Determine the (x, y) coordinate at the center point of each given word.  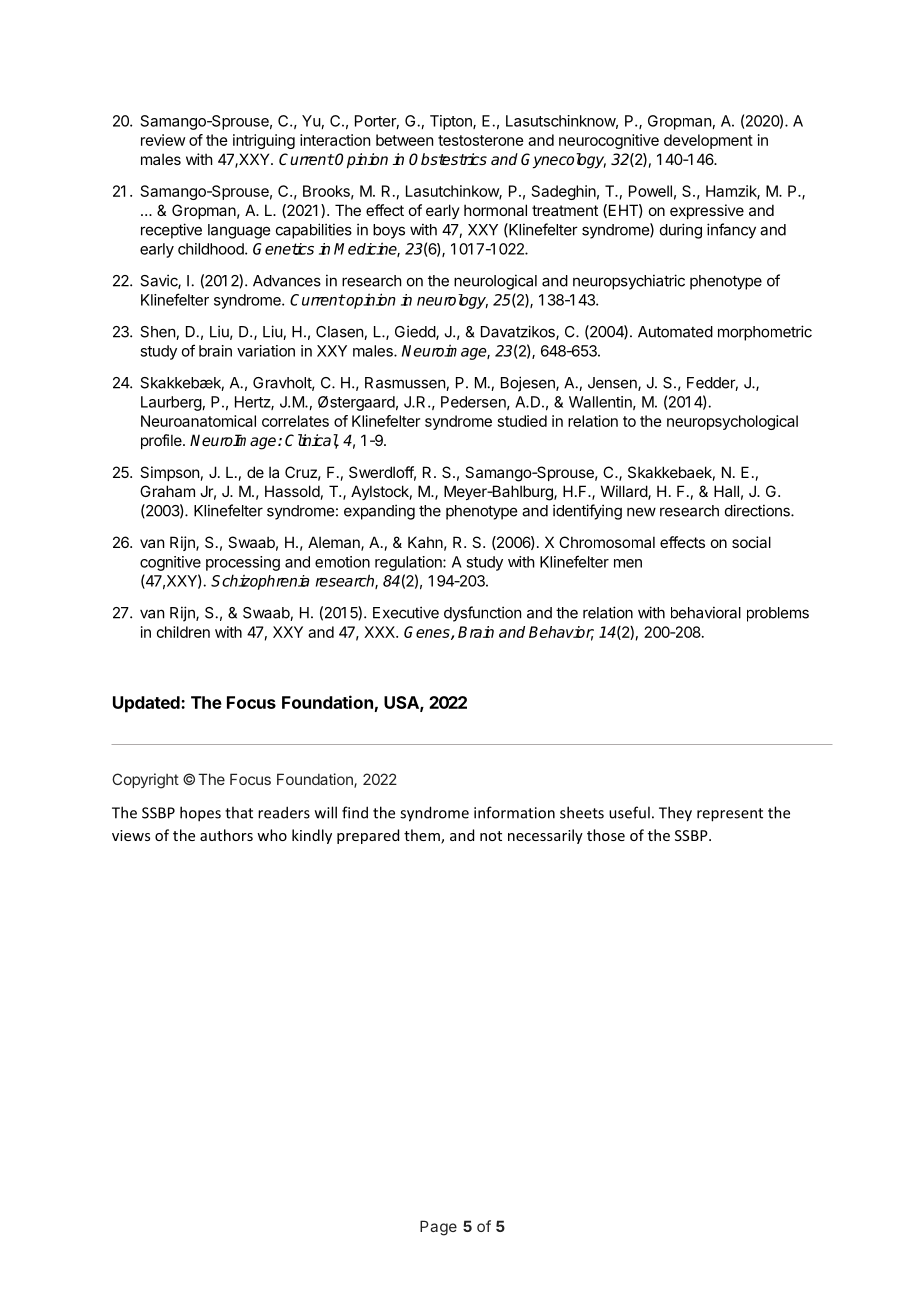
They (675, 814)
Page (438, 1228)
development (708, 141)
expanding (379, 512)
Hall (726, 491)
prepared (368, 836)
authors (226, 835)
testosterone (481, 140)
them (423, 836)
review (163, 140)
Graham (167, 491)
